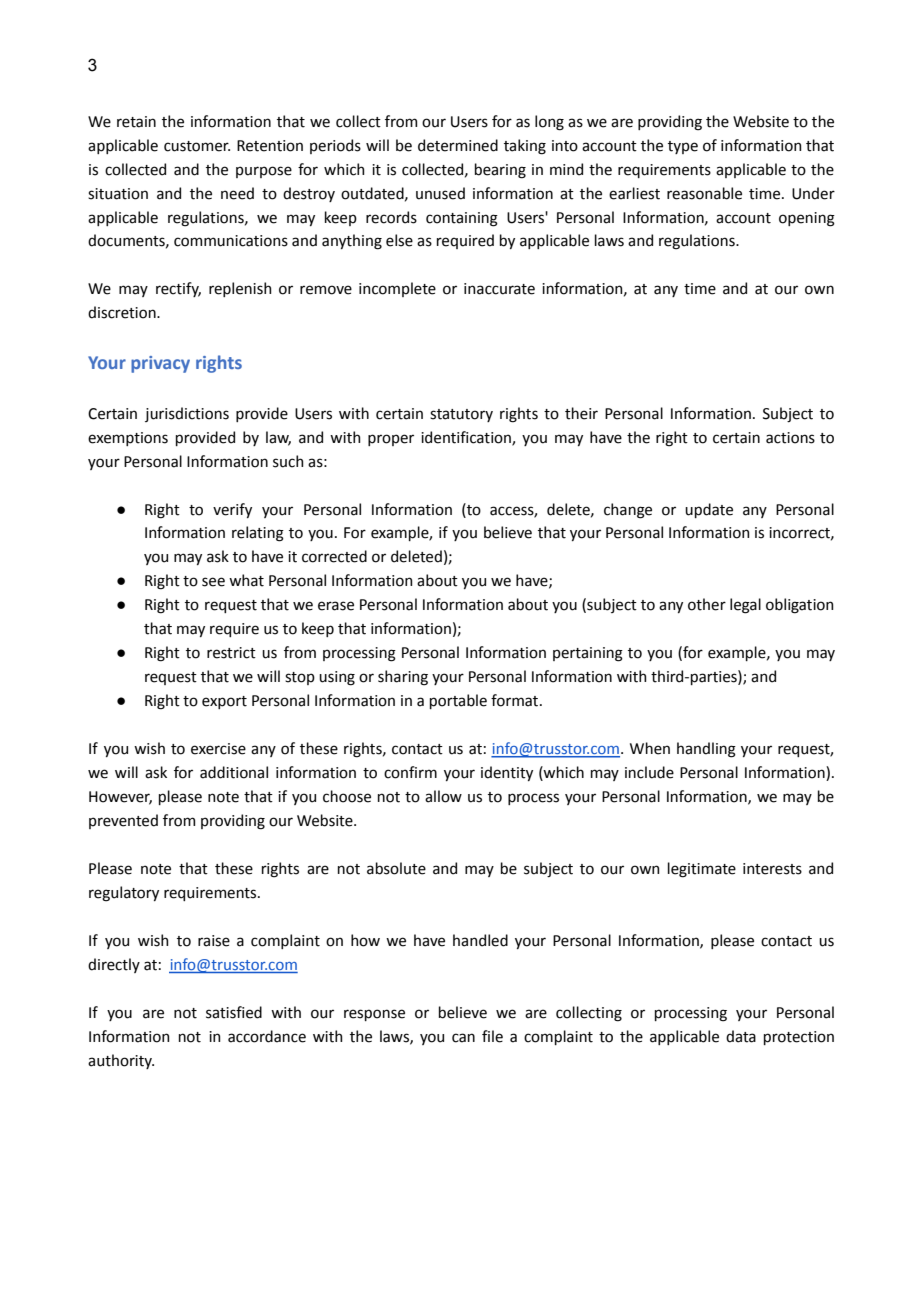 This screenshot has width=924, height=1307. What do you see at coordinates (458, 701) in the screenshot?
I see `portable` at bounding box center [458, 701].
